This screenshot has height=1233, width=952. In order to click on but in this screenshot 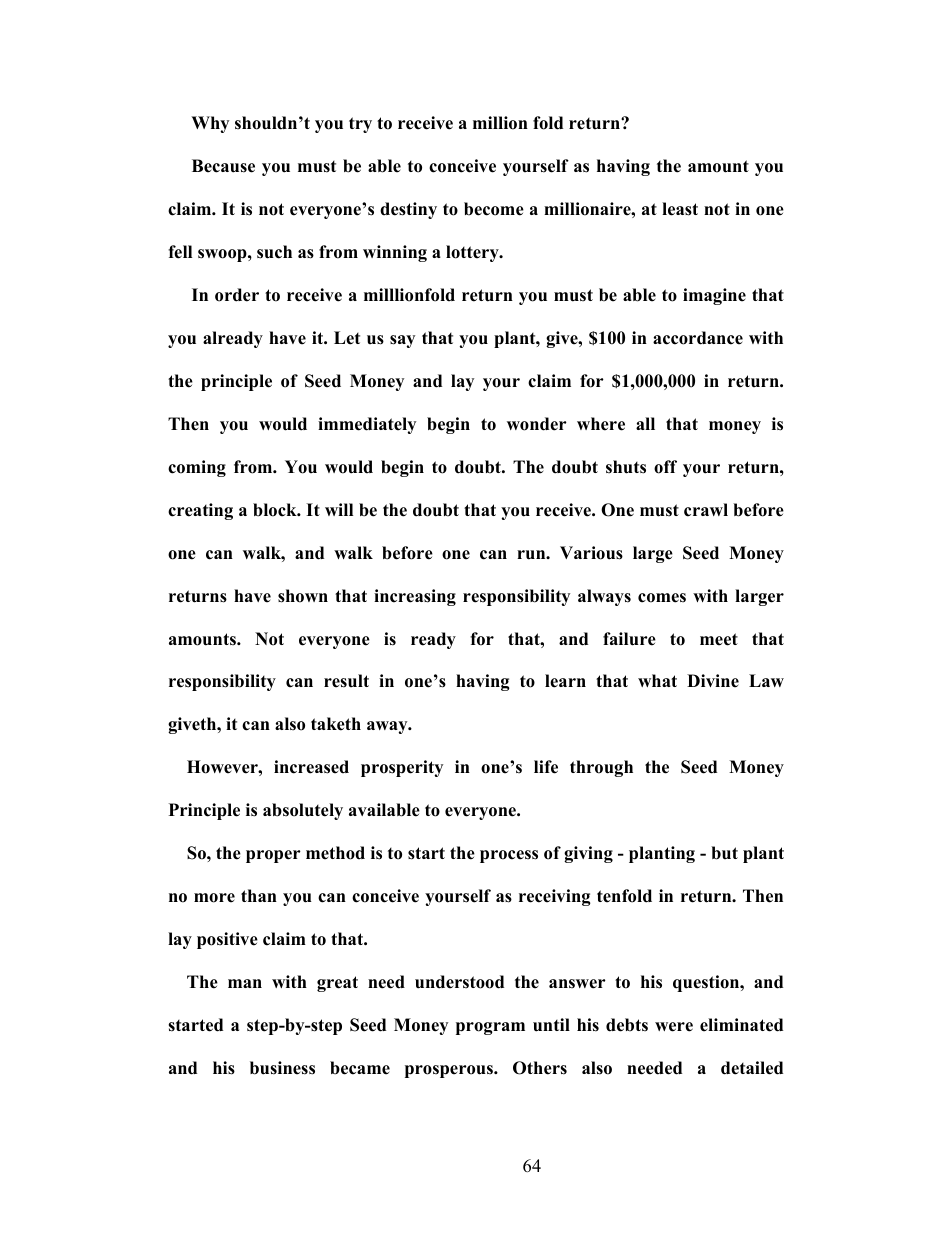, I will do `click(724, 853)`.
